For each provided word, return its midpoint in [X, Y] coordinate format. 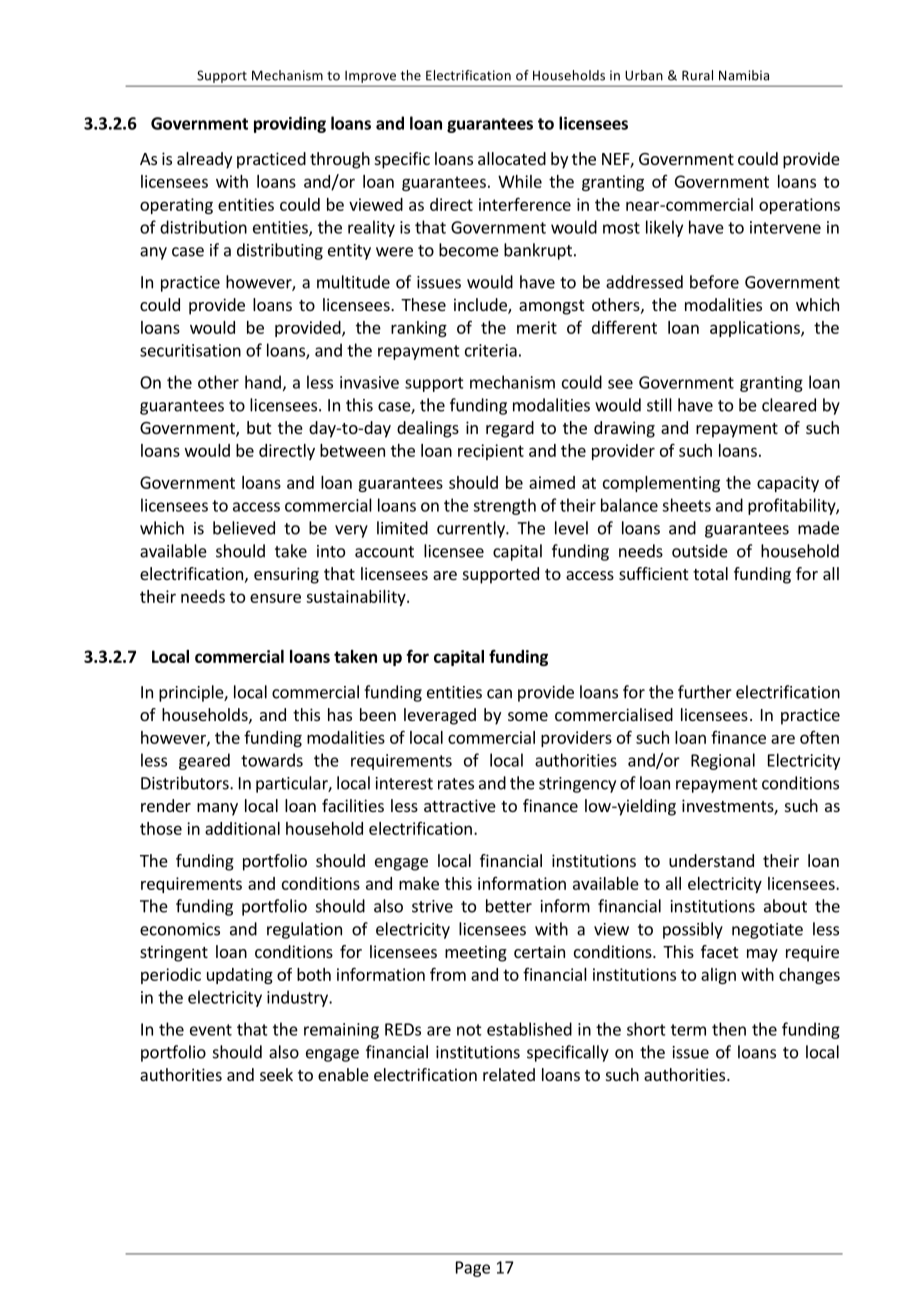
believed [244, 528]
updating [240, 976]
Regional [723, 761]
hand [263, 382]
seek [276, 1074]
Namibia [744, 75]
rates [456, 784]
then [729, 1029]
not [469, 1030]
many [217, 809]
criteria [491, 350]
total [710, 573]
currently [472, 529]
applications [756, 329]
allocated [512, 158]
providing [290, 124]
